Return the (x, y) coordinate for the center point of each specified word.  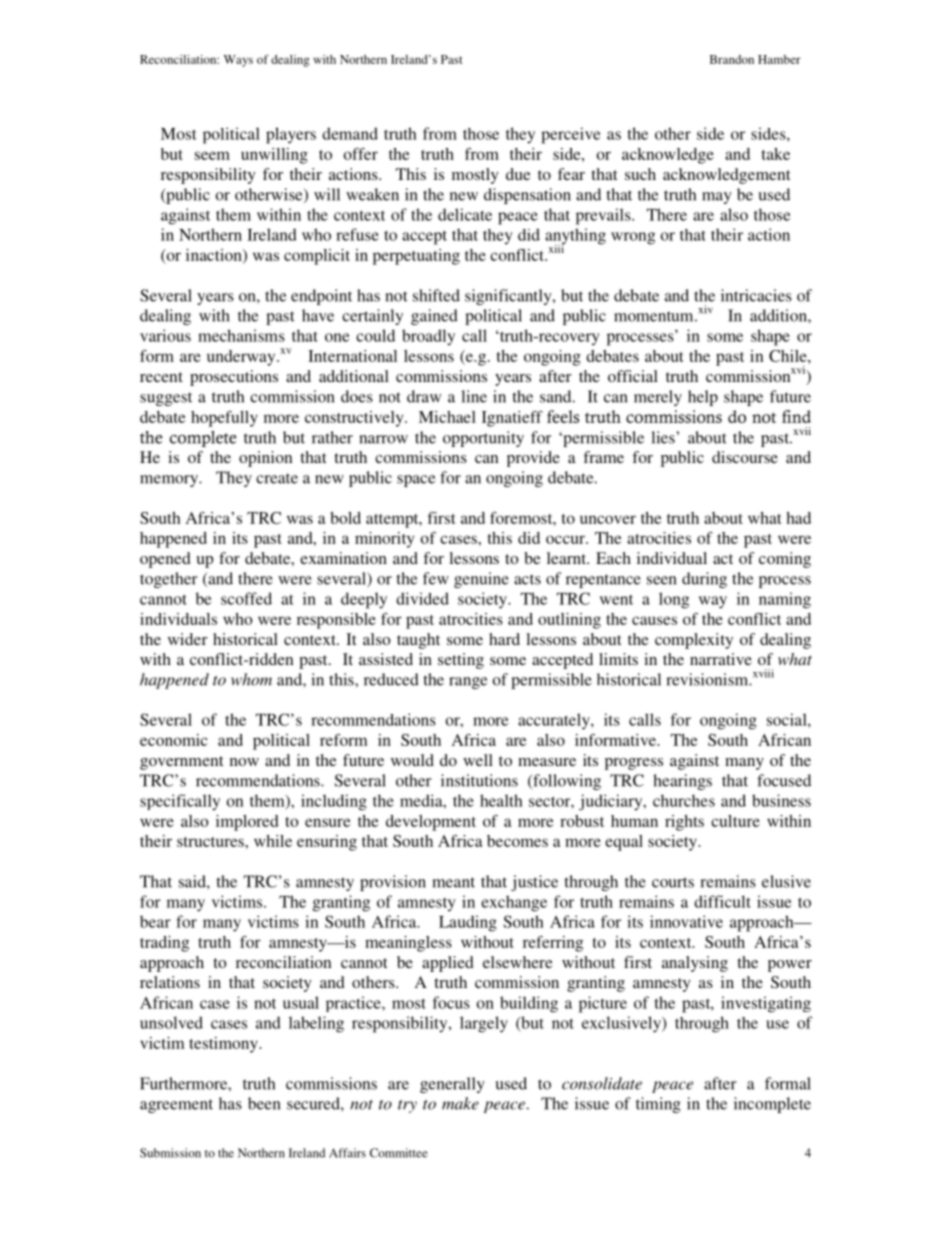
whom (251, 679)
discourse (745, 457)
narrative (721, 659)
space (416, 481)
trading (164, 944)
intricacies (756, 295)
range (468, 683)
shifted (436, 295)
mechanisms (241, 335)
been (264, 1103)
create (277, 478)
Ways (238, 61)
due (518, 174)
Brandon (732, 59)
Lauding (468, 923)
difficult (722, 901)
